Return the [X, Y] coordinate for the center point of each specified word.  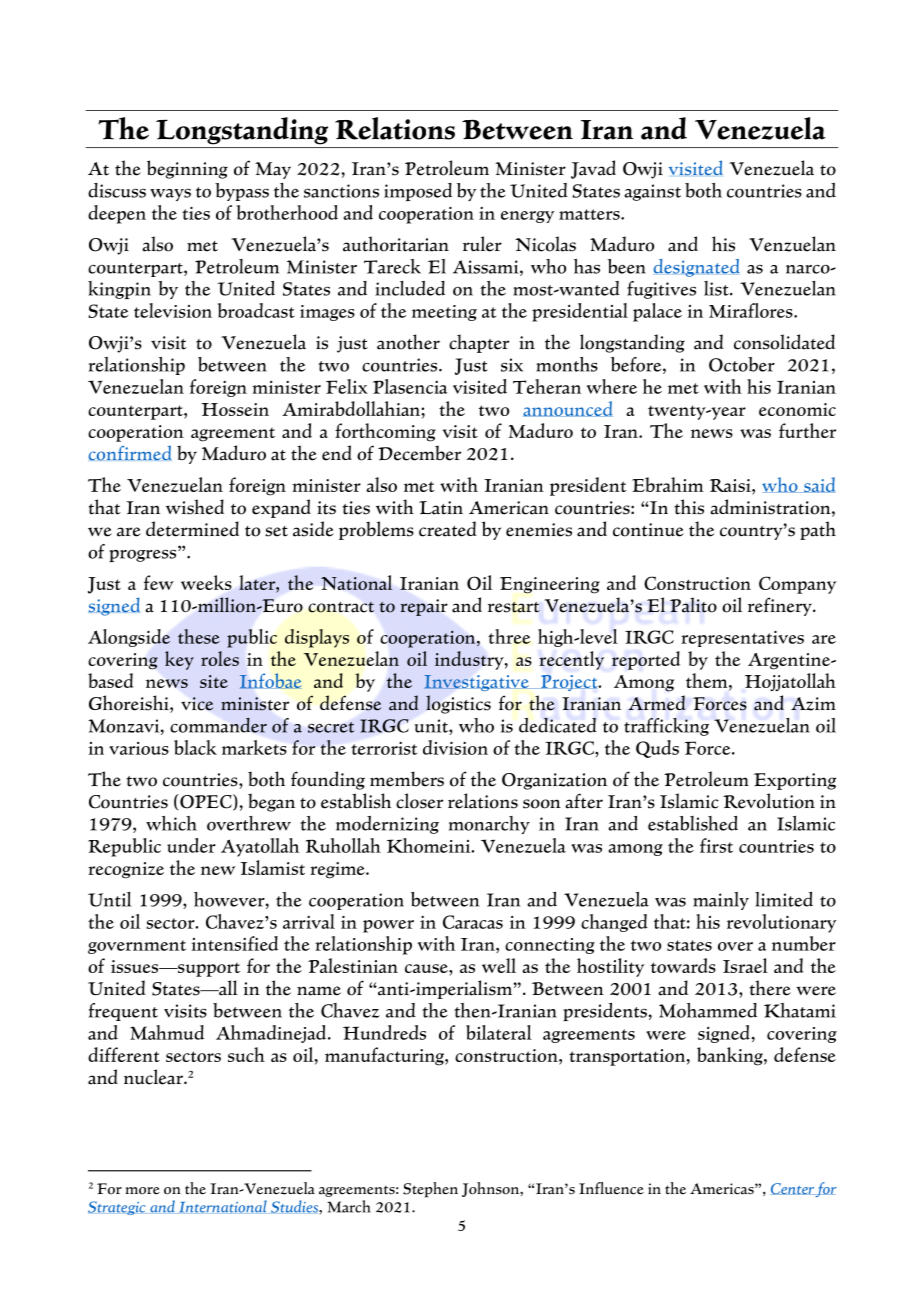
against [652, 192]
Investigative [477, 683]
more [143, 1191]
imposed [418, 192]
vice [197, 704]
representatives [742, 638]
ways [170, 195]
